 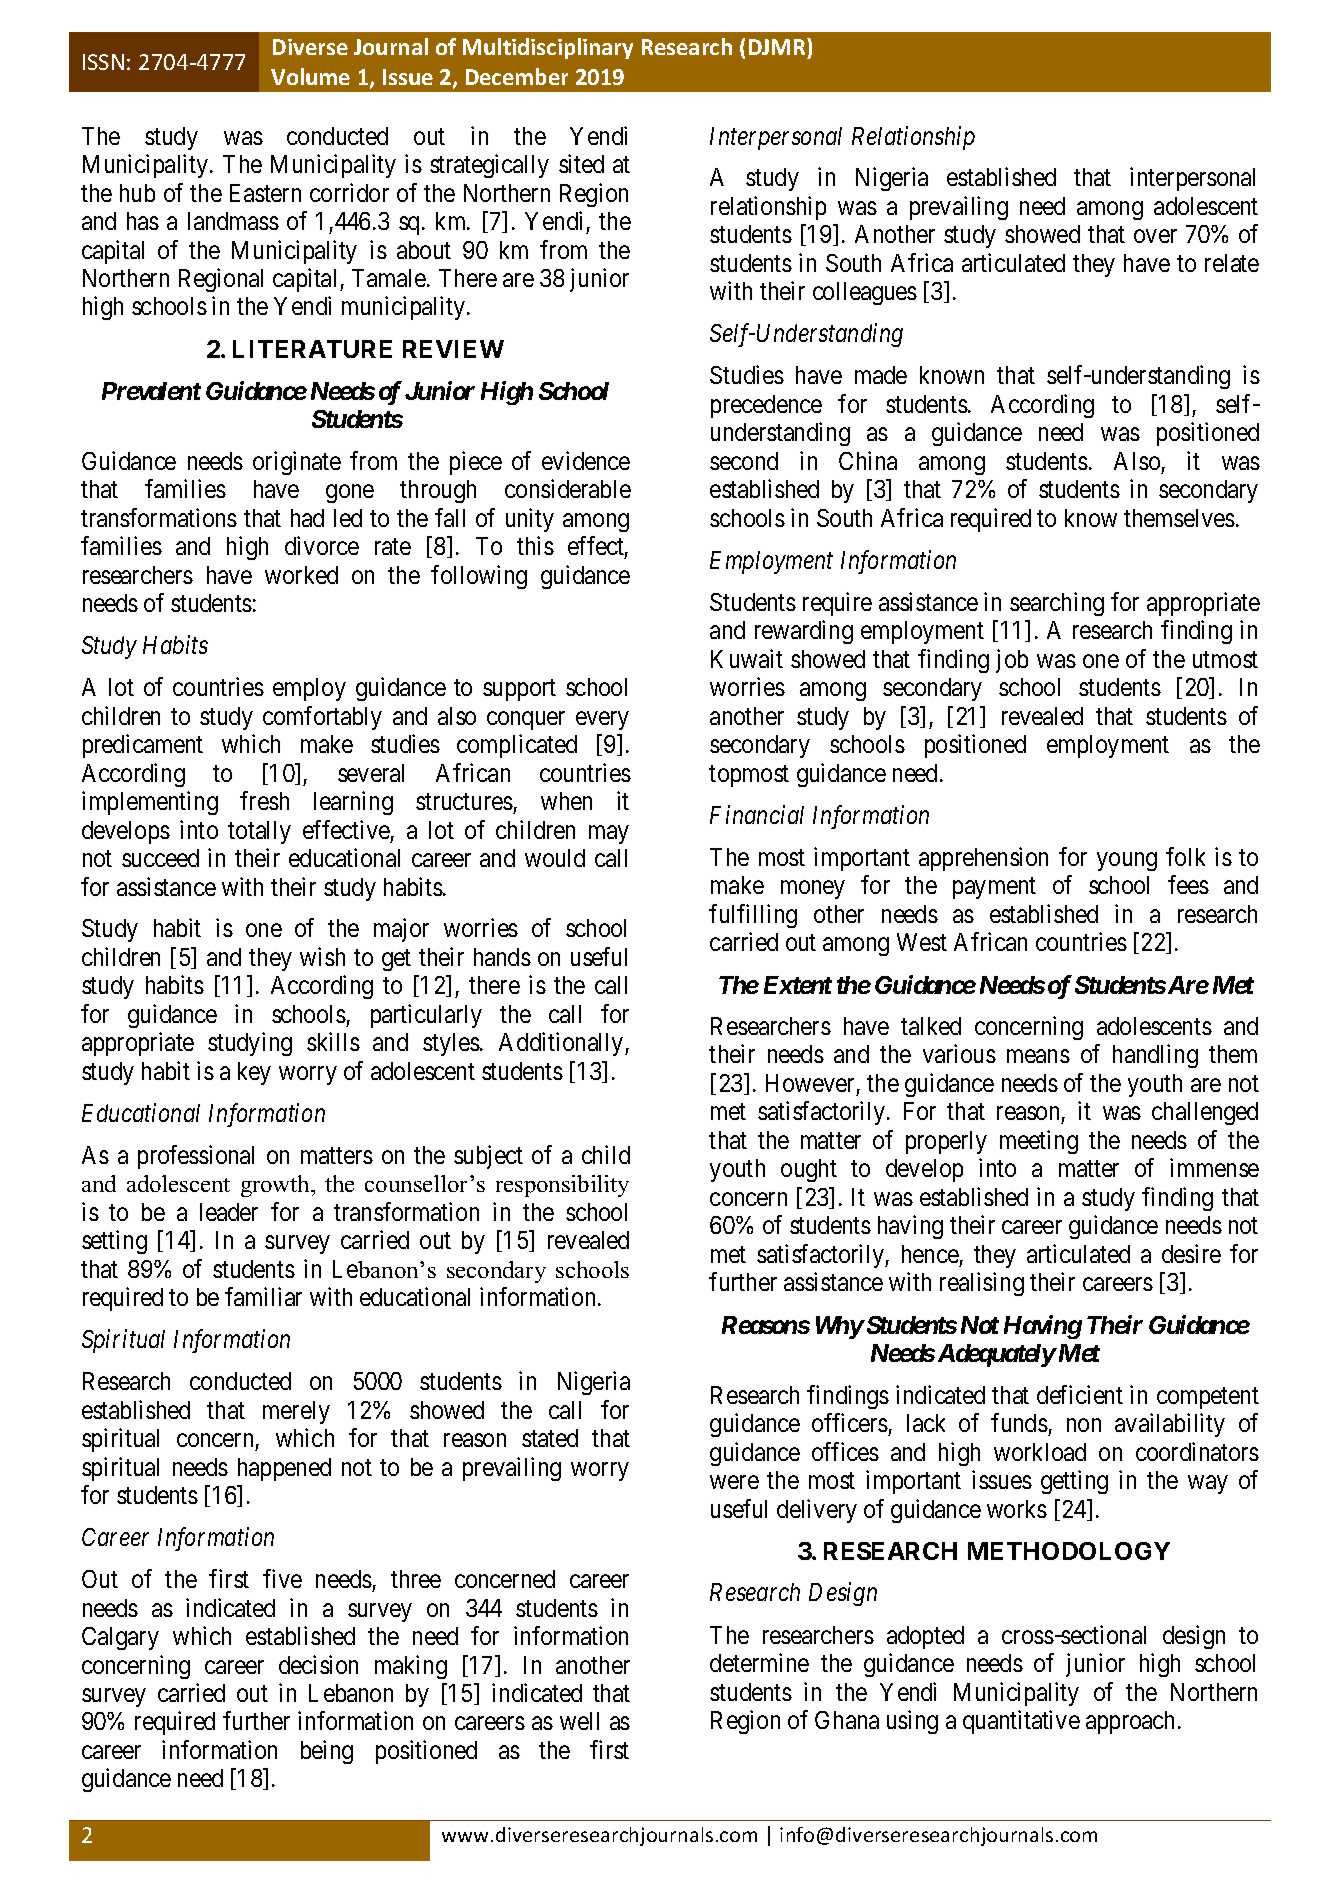 What do you see at coordinates (602, 720) in the image?
I see `every` at bounding box center [602, 720].
